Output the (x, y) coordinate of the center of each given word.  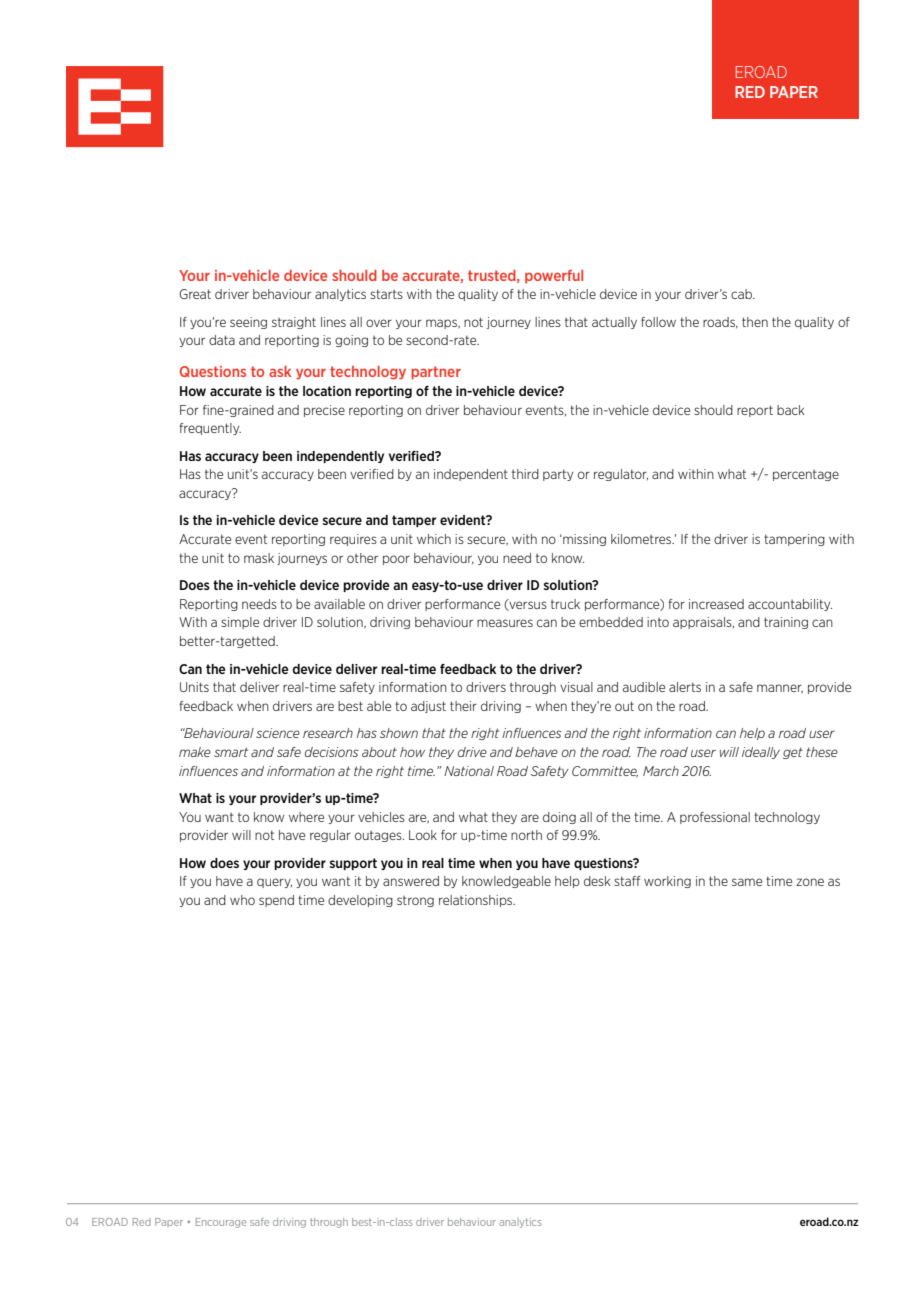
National (469, 771)
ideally (761, 753)
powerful (554, 277)
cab (742, 294)
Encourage (221, 1223)
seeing (248, 323)
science (278, 733)
